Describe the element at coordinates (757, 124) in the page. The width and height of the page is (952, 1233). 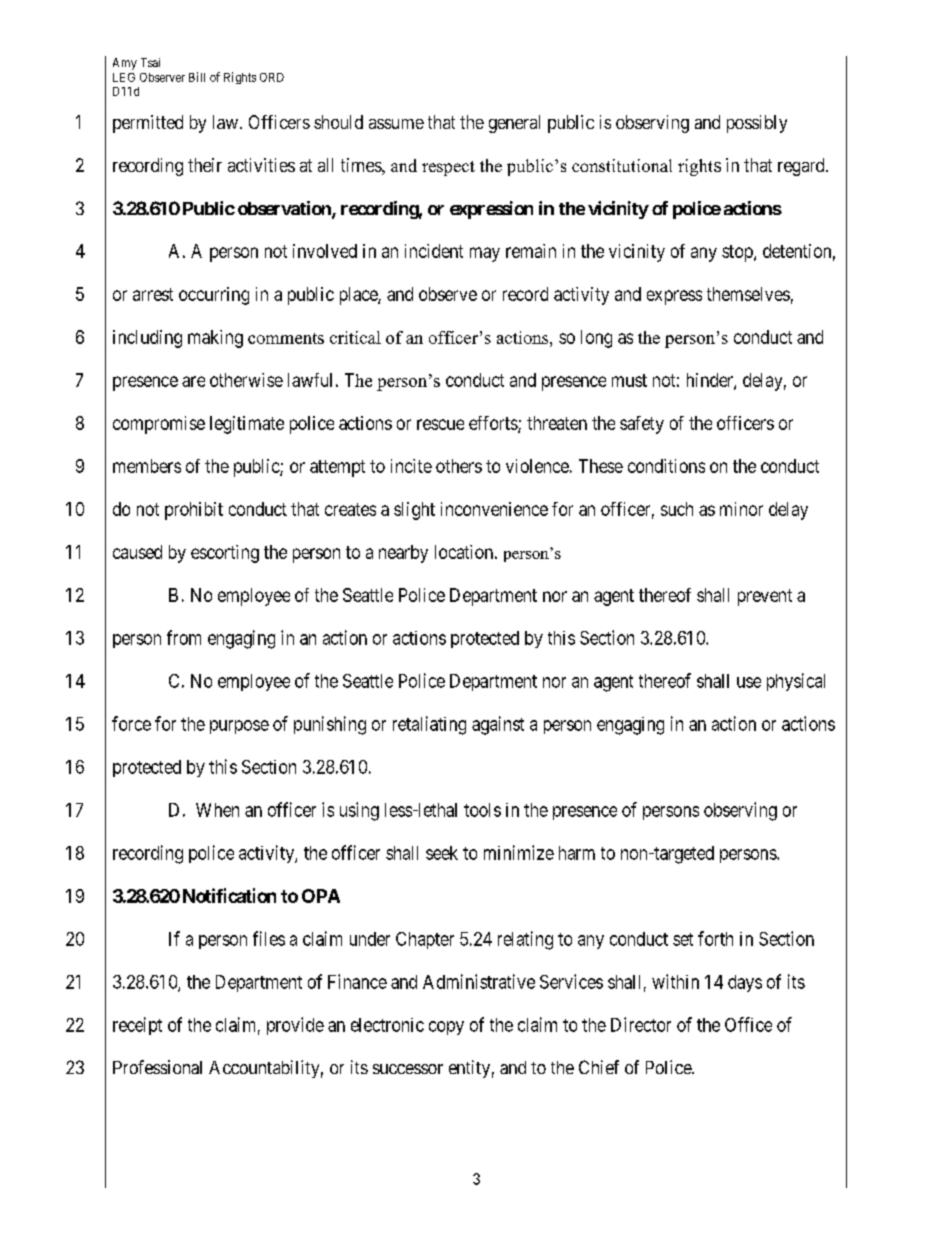
I see `possibly` at that location.
